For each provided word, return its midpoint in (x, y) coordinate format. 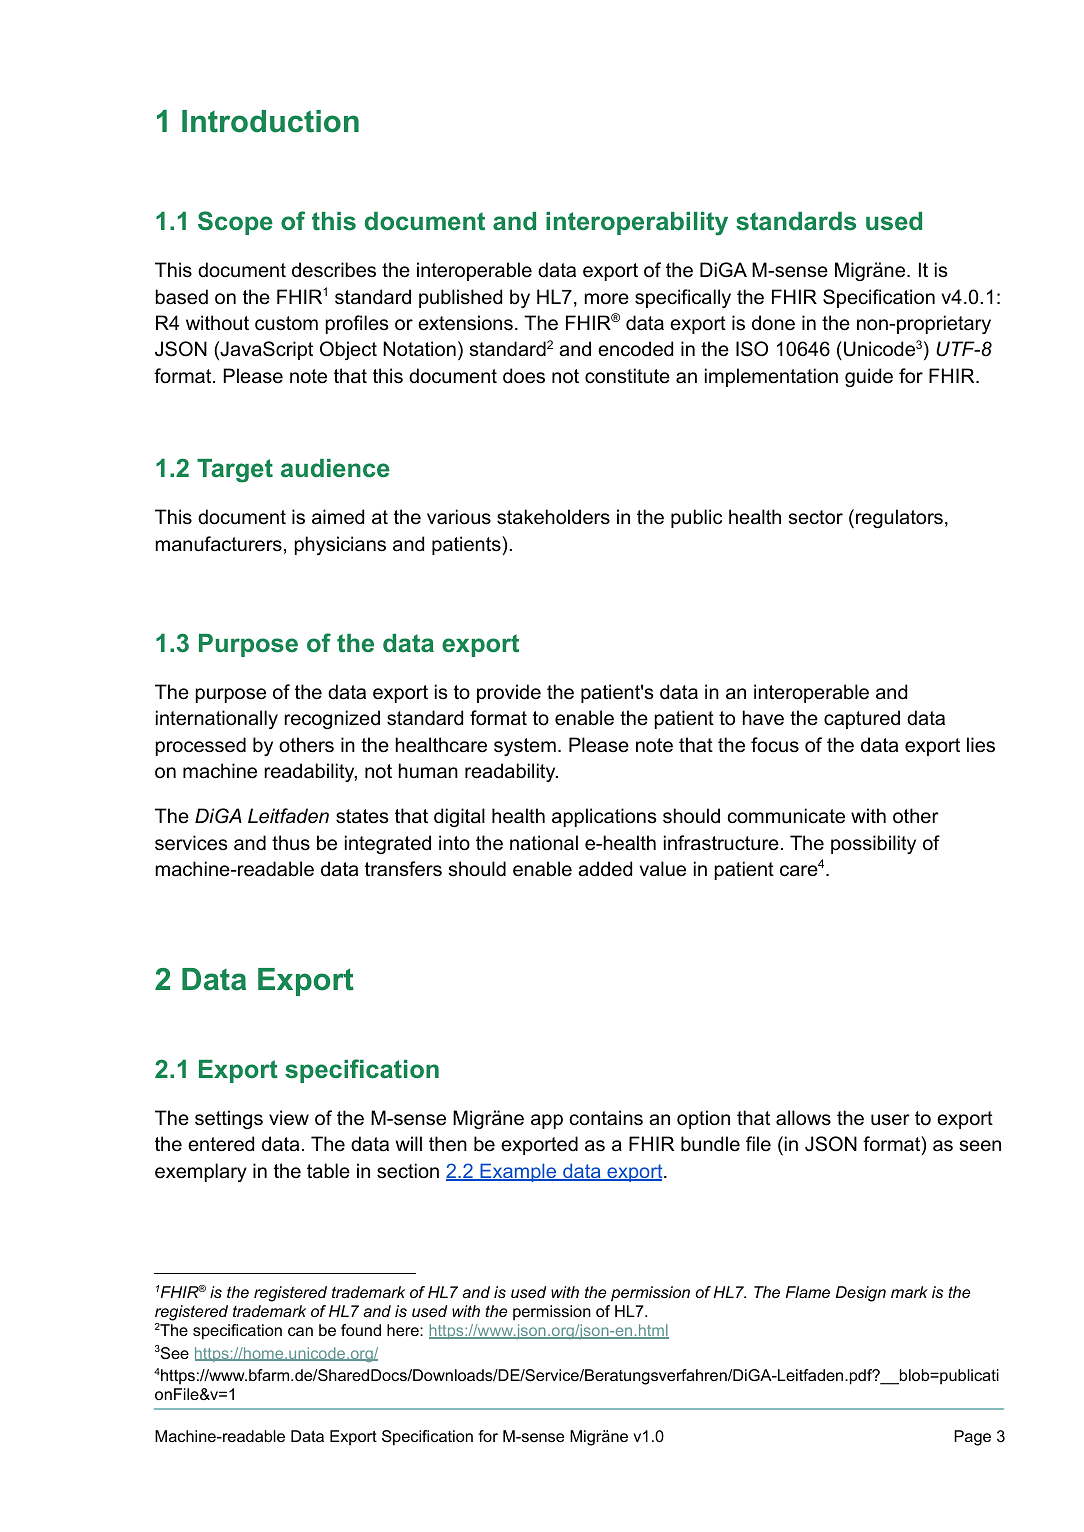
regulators (899, 518)
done (773, 323)
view (289, 1117)
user (890, 1120)
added (605, 869)
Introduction (270, 121)
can (300, 1331)
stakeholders (553, 517)
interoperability (637, 224)
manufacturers (219, 544)
